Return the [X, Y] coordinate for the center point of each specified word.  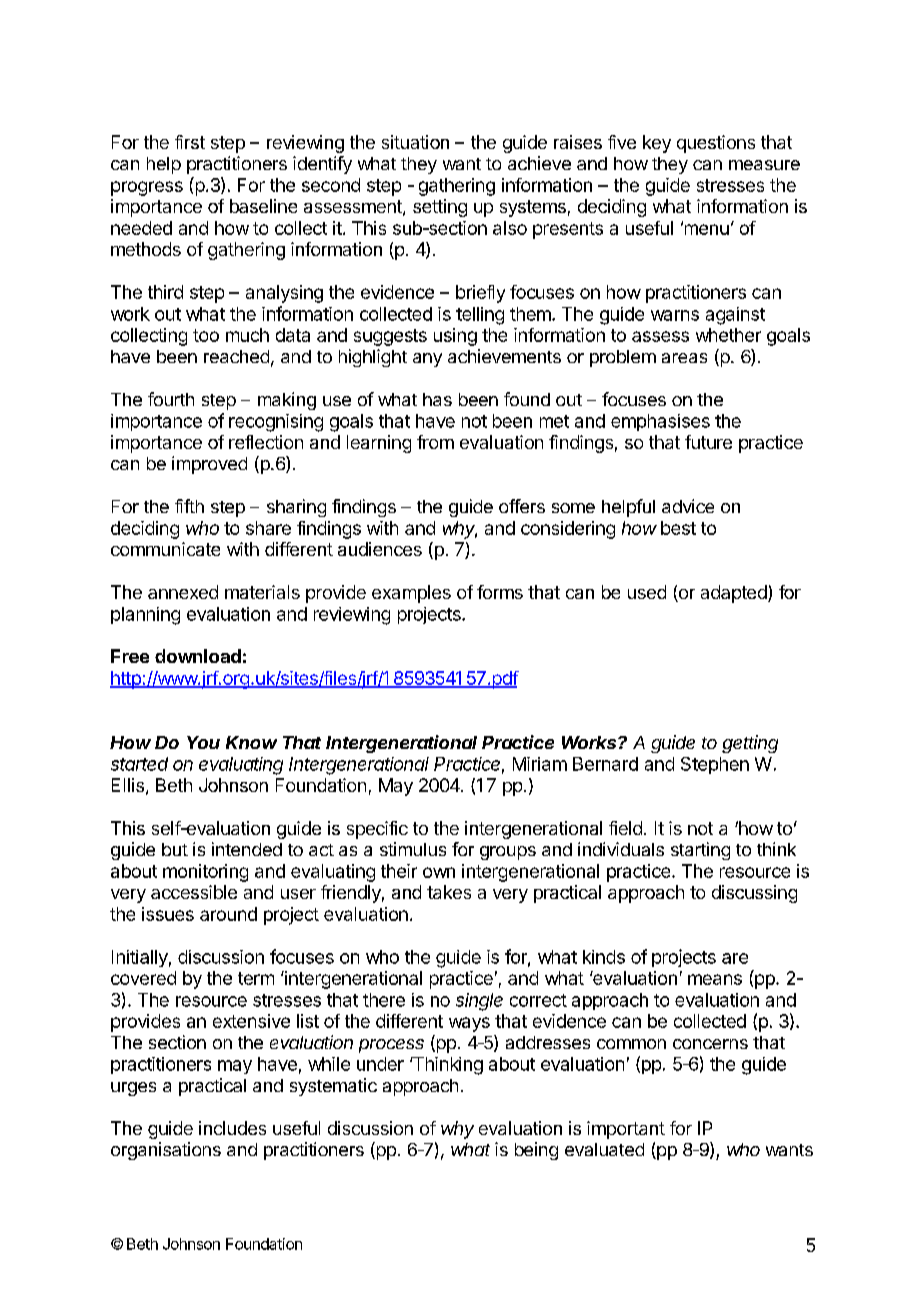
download [198, 656]
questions [716, 144]
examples [411, 594]
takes [449, 892]
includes [232, 1128]
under [380, 1064]
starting [700, 851]
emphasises [660, 422]
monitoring [205, 873]
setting [440, 208]
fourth [171, 399]
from [435, 442]
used [647, 592]
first [190, 142]
